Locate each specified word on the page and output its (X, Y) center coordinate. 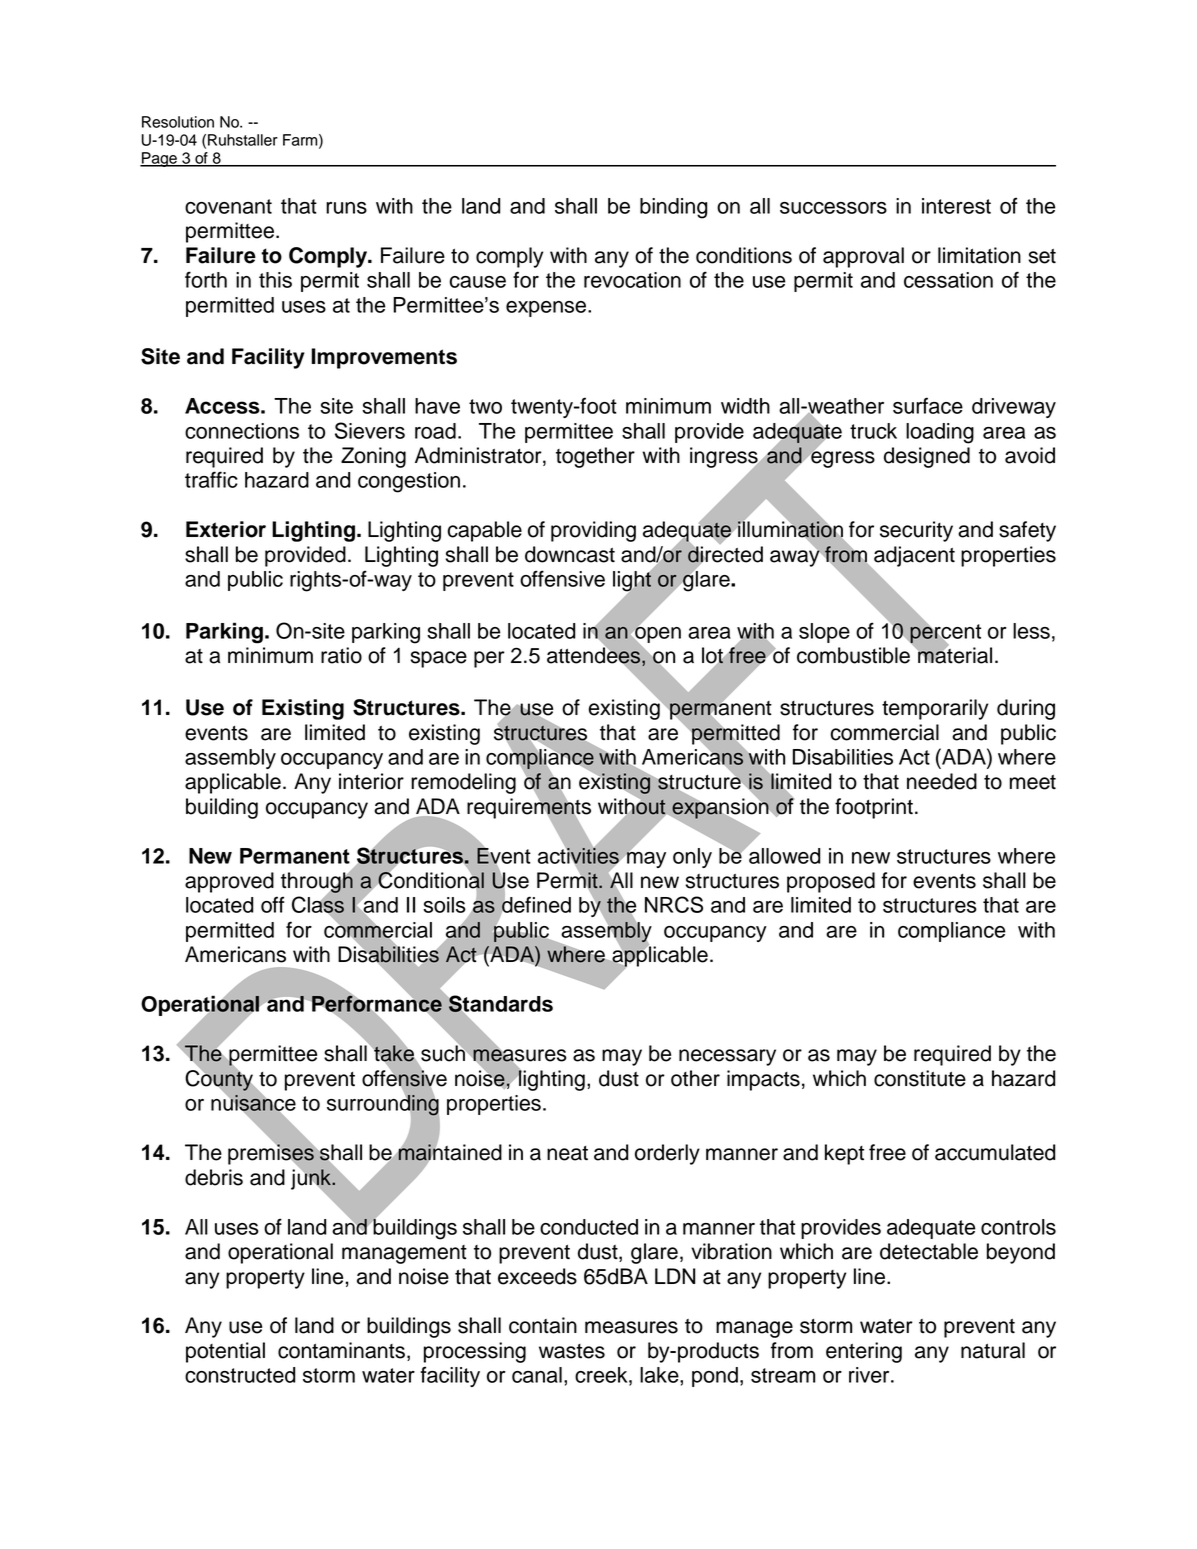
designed (927, 457)
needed (942, 781)
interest (956, 206)
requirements (529, 808)
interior (371, 781)
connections (242, 431)
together (595, 457)
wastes (572, 1351)
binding (673, 208)
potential (225, 1352)
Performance (377, 1003)
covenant (228, 206)
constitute (920, 1078)
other (695, 1078)
